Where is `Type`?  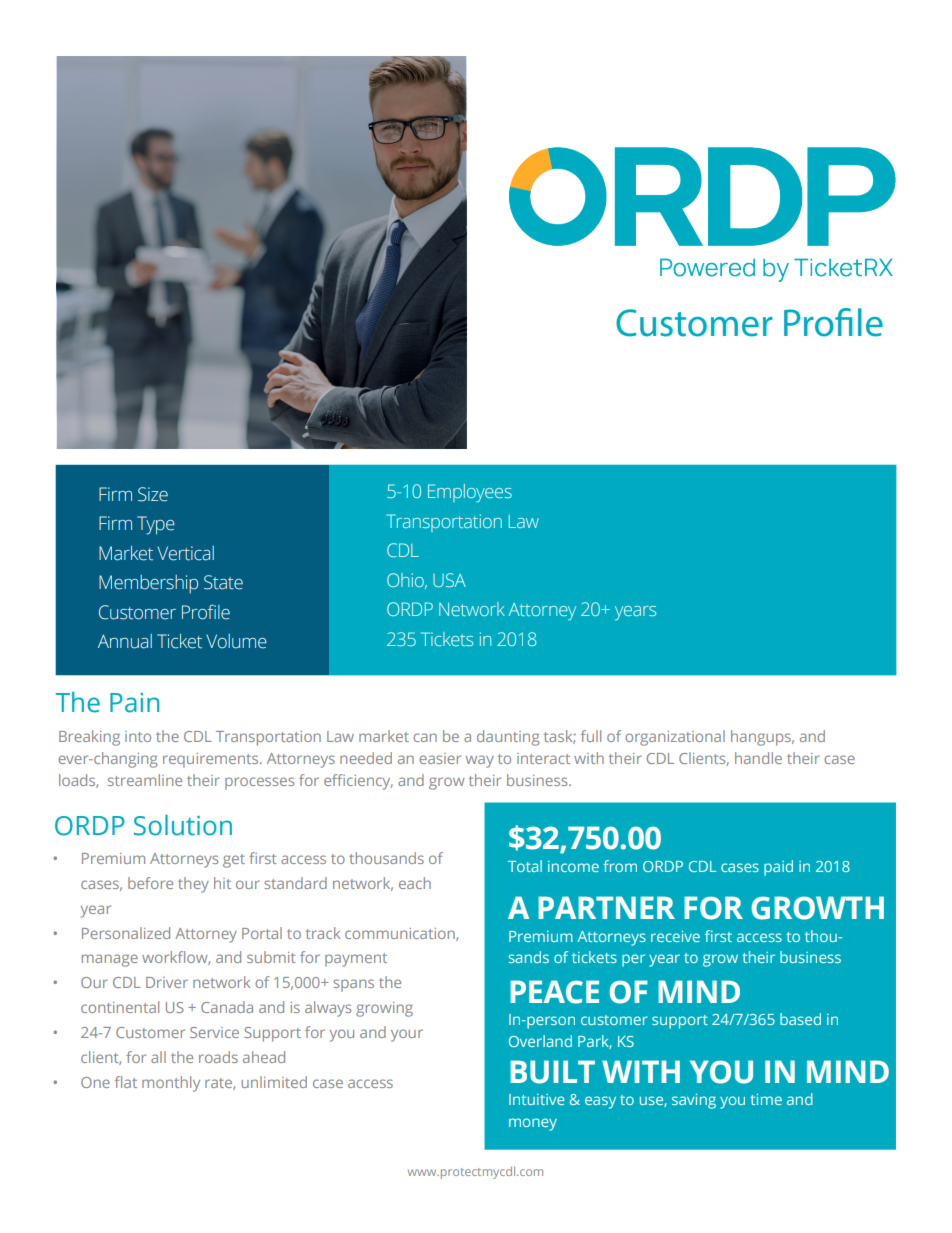
Type is located at coordinates (156, 525).
